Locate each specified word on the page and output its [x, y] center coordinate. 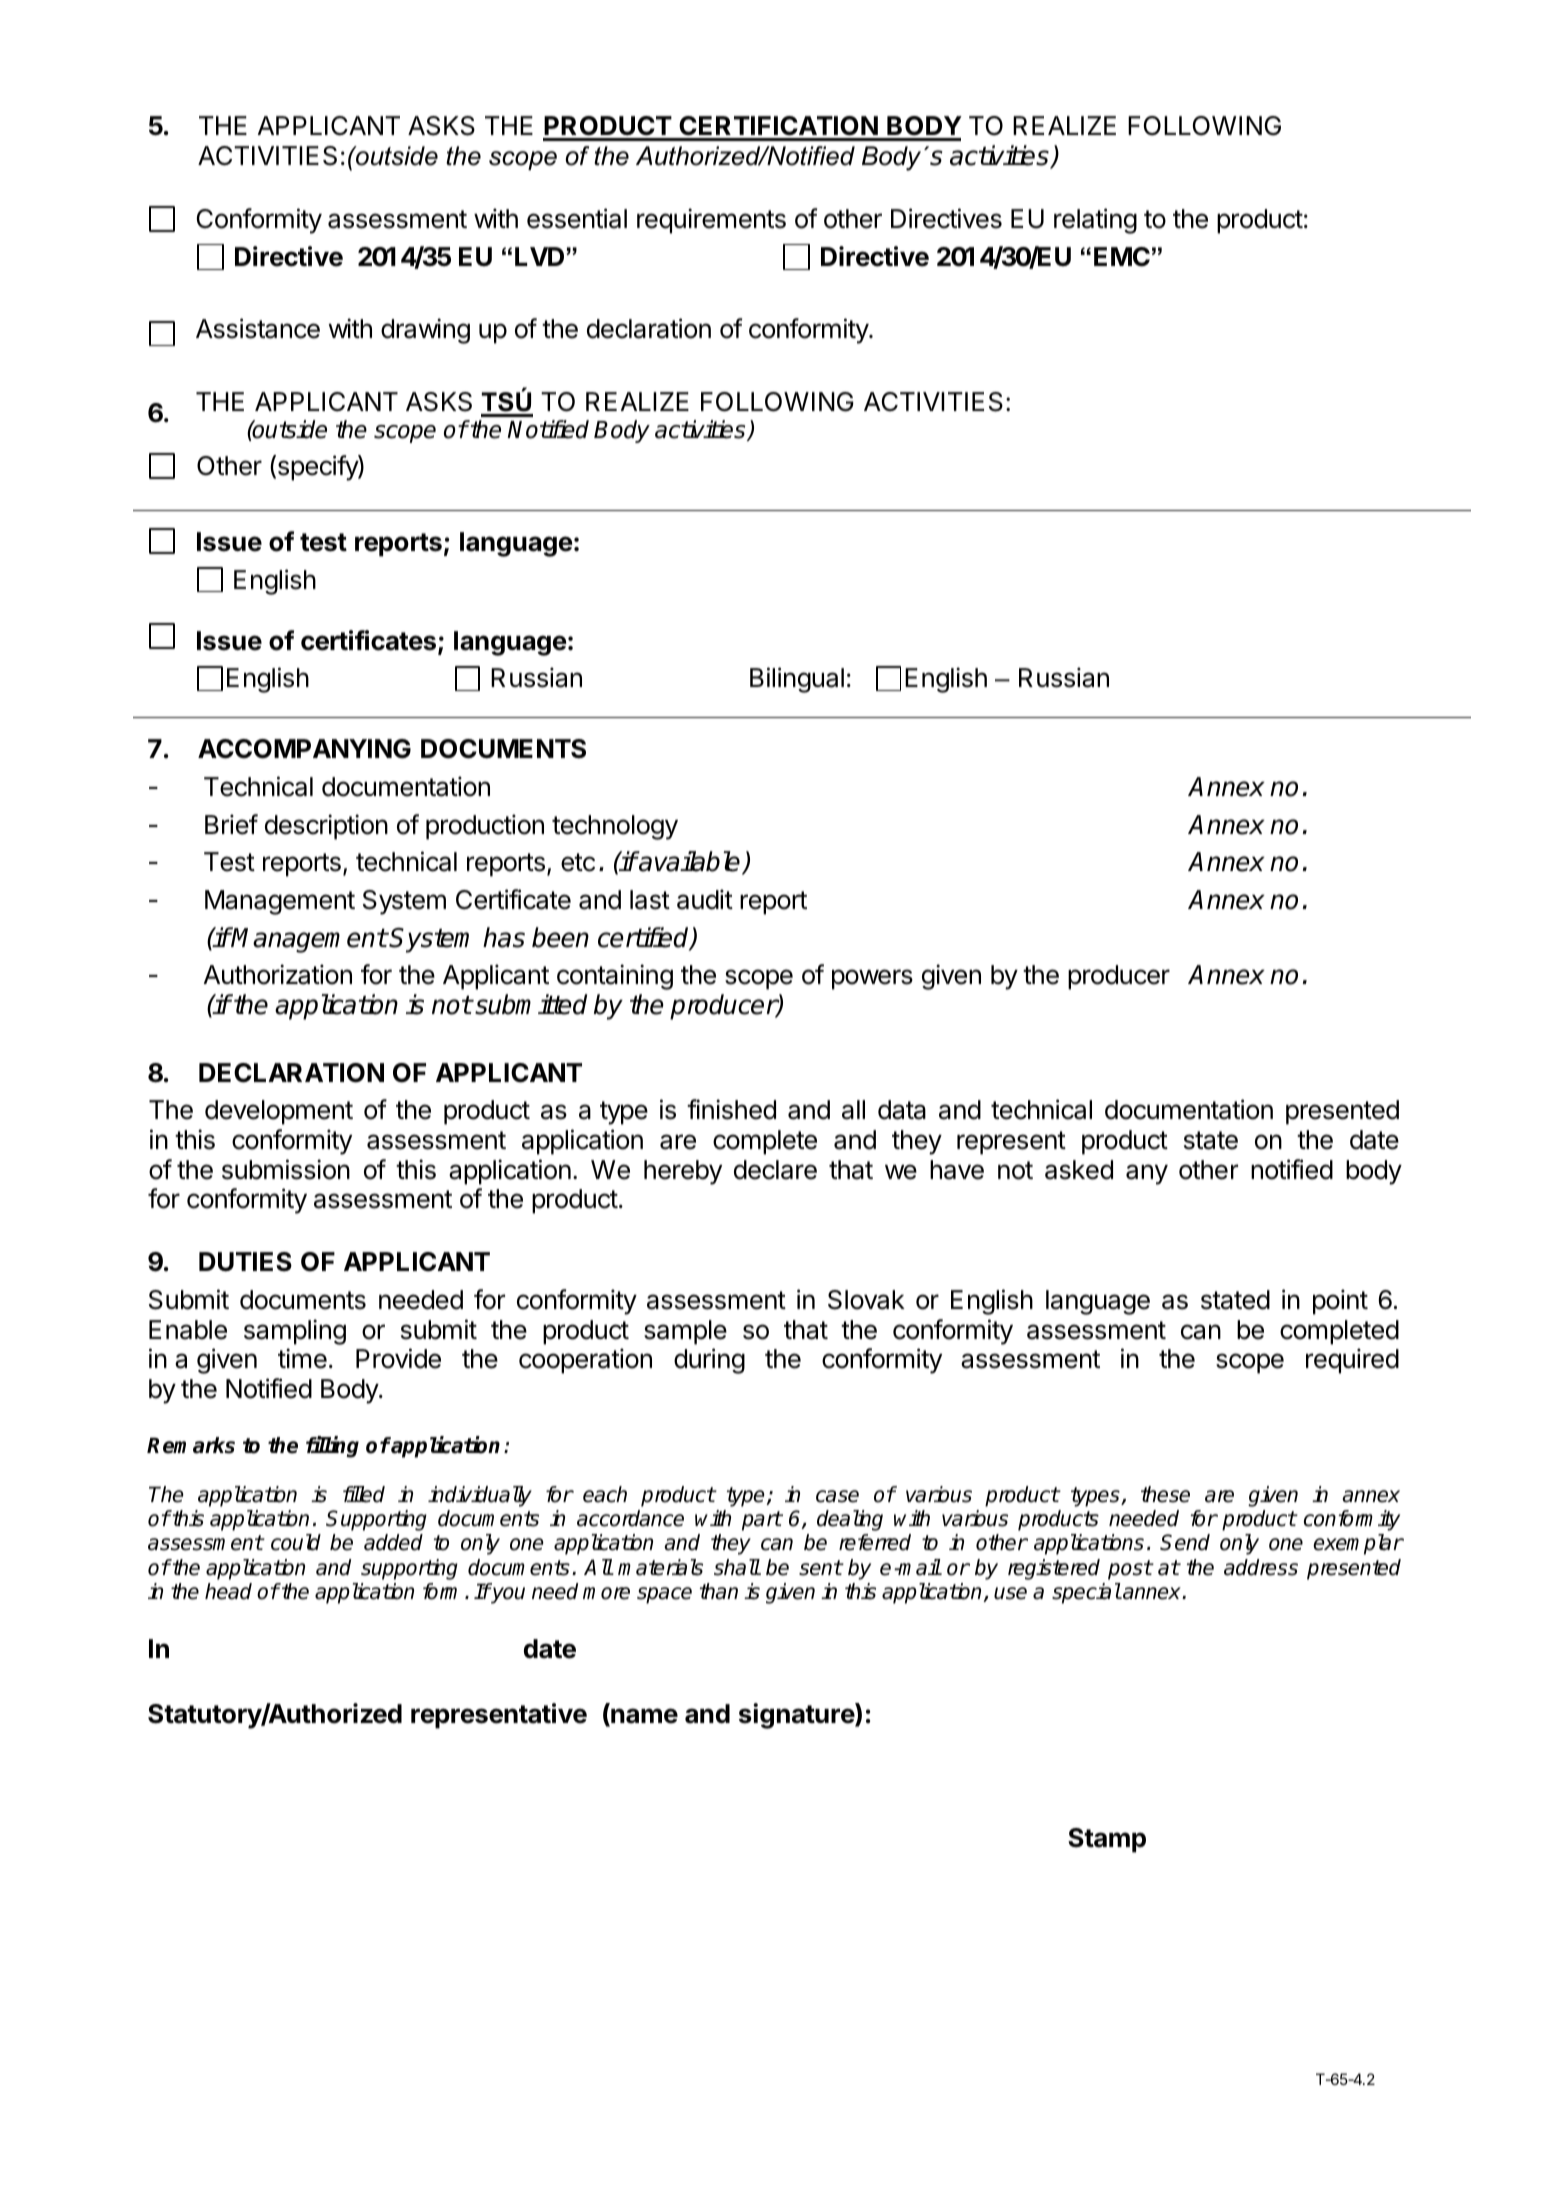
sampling [295, 1332]
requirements [711, 221]
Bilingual [797, 680]
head [228, 1591]
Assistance [258, 328]
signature [797, 1716]
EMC [1122, 257]
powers [872, 979]
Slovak [866, 1300]
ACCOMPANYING [304, 749]
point [1340, 1302]
